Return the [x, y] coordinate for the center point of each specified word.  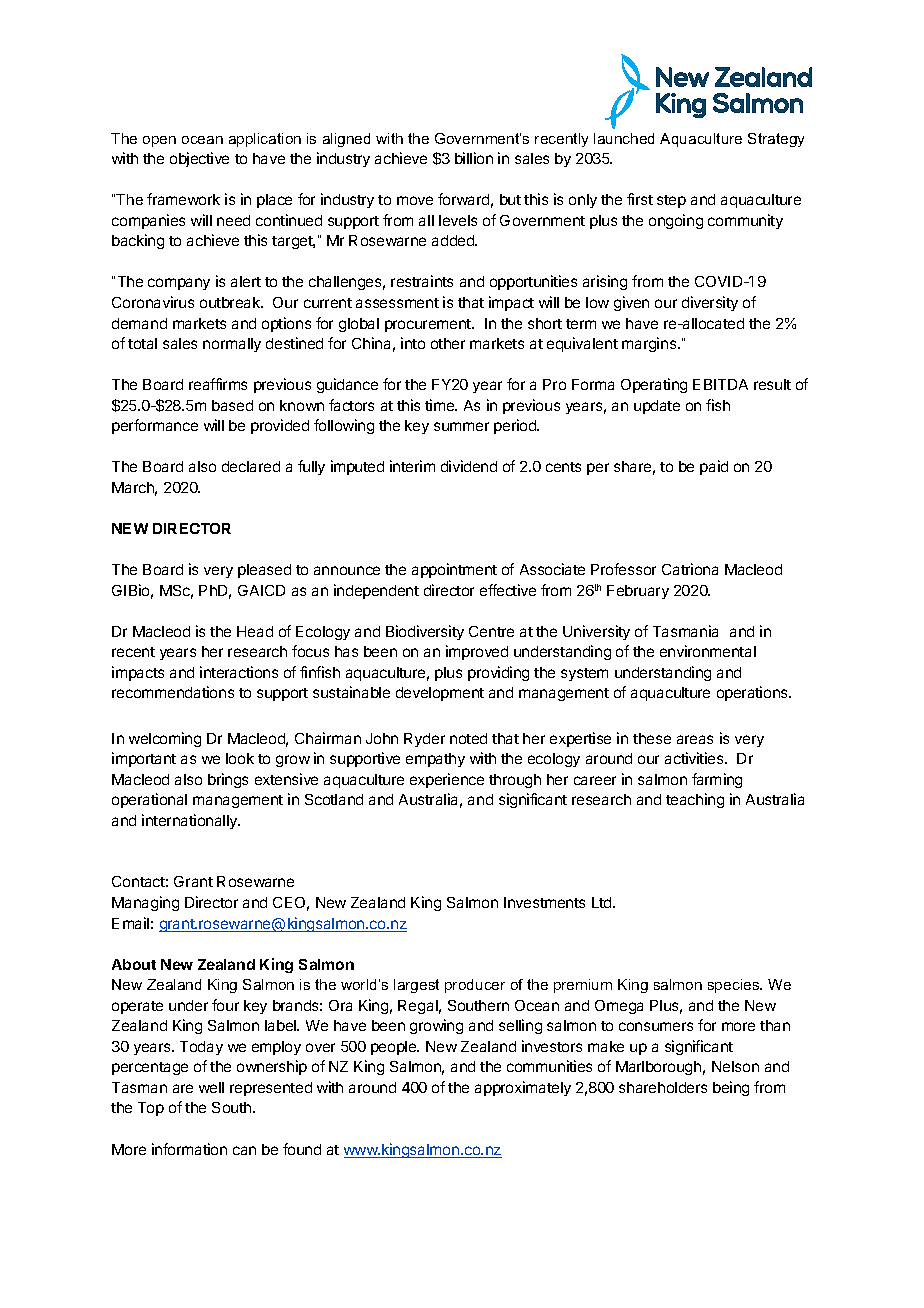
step [671, 201]
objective [199, 159]
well [211, 1087]
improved [477, 652]
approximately [523, 1088]
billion [474, 158]
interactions [239, 672]
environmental [708, 651]
